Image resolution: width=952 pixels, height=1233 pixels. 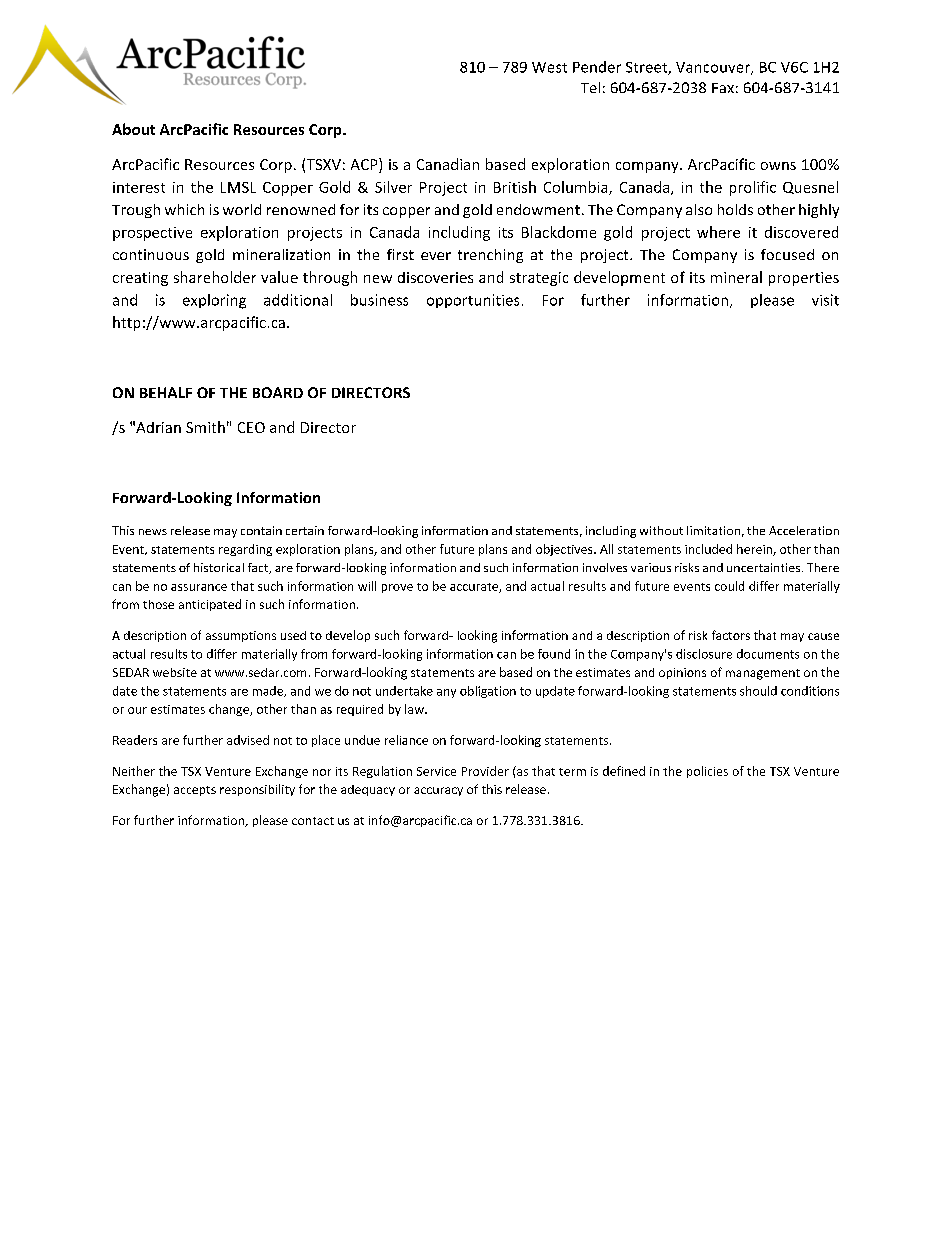 What do you see at coordinates (438, 791) in the screenshot?
I see `accuracy` at bounding box center [438, 791].
